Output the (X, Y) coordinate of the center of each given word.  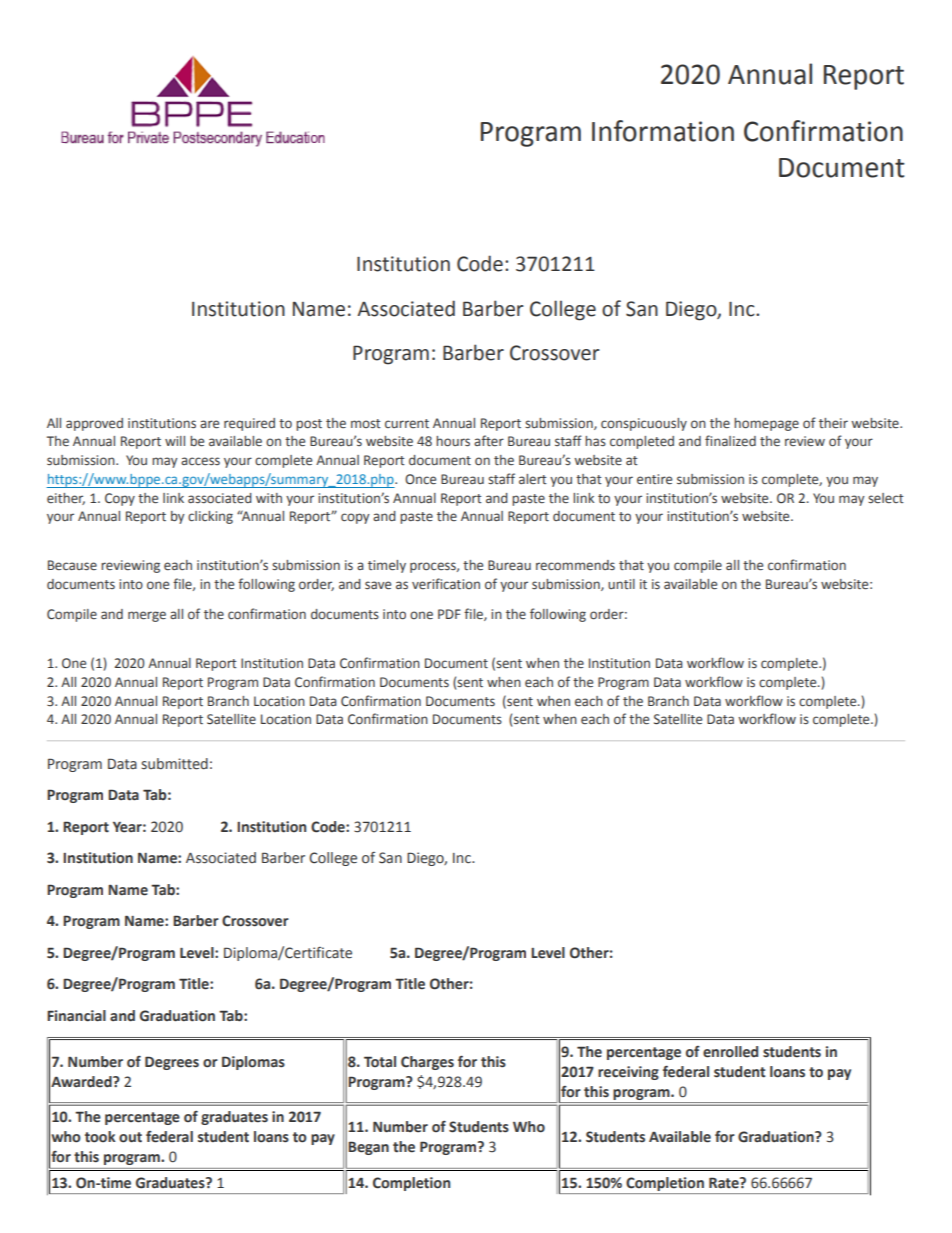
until (621, 584)
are (209, 424)
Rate (725, 1183)
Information (663, 131)
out (130, 1137)
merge (147, 616)
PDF (449, 614)
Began (368, 1148)
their (833, 423)
